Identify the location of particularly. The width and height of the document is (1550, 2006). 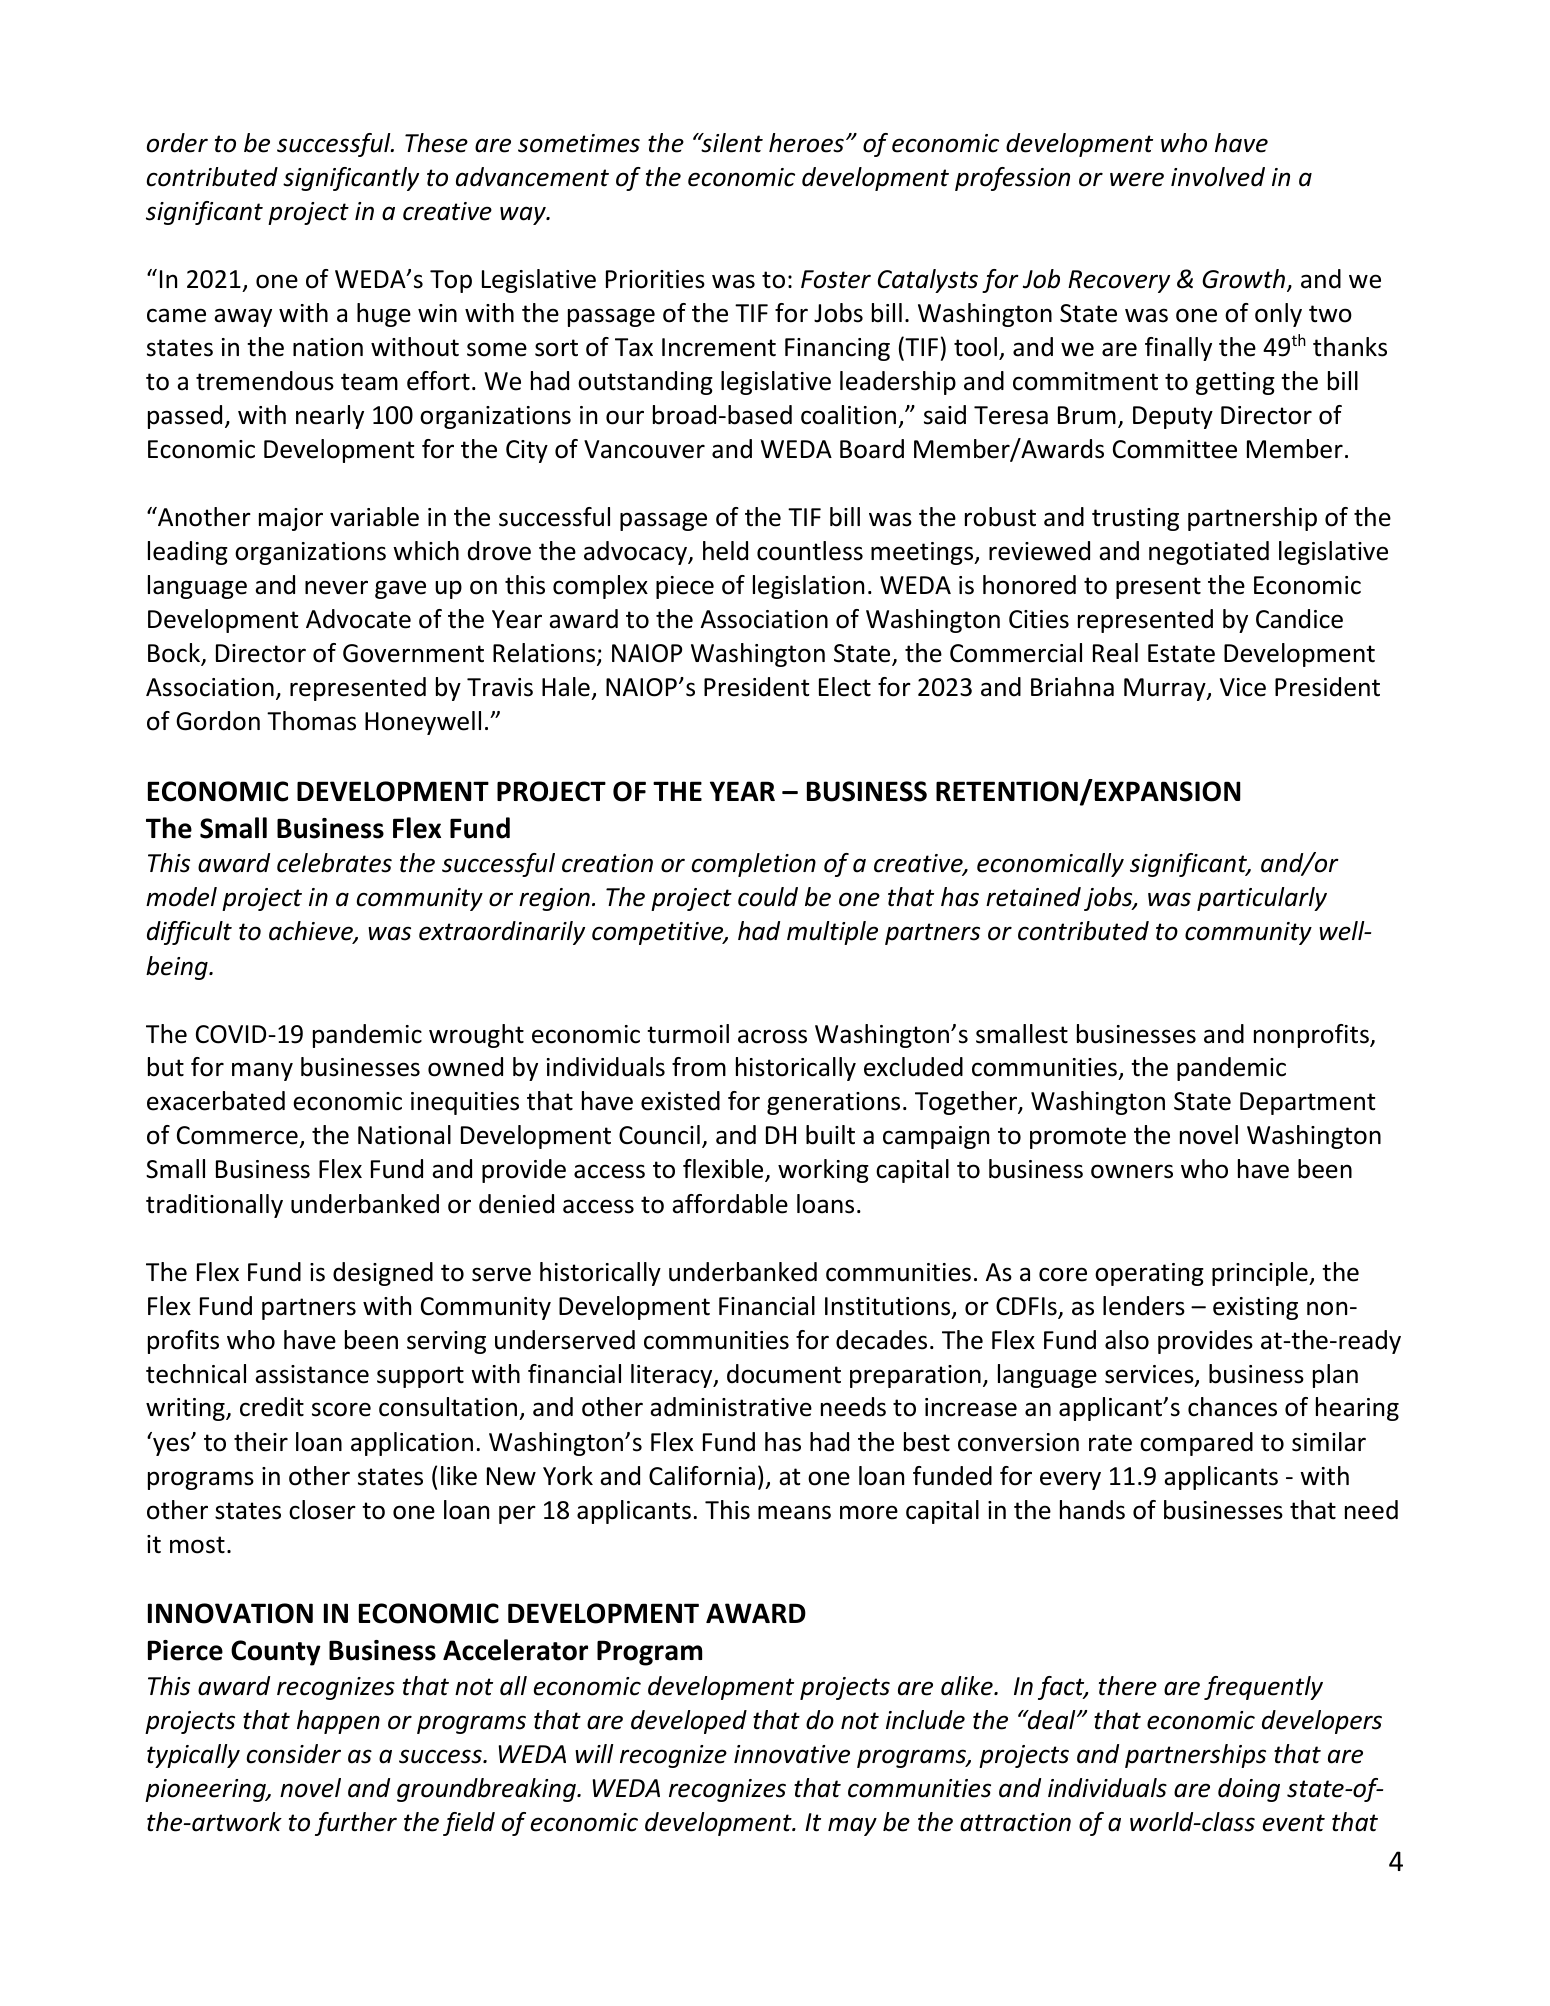
(1262, 899).
